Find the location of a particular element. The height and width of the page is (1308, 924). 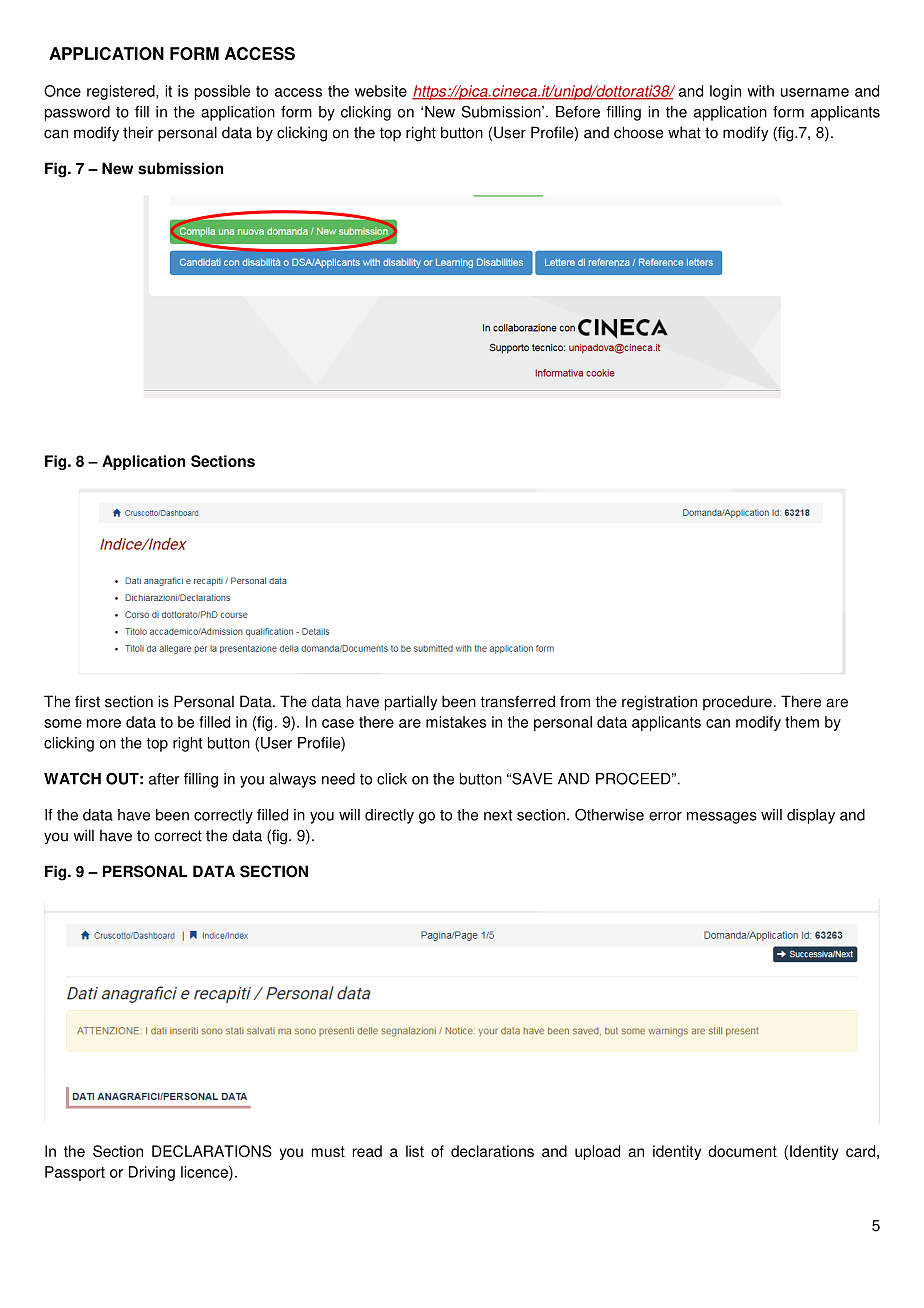

Driving is located at coordinates (152, 1173).
